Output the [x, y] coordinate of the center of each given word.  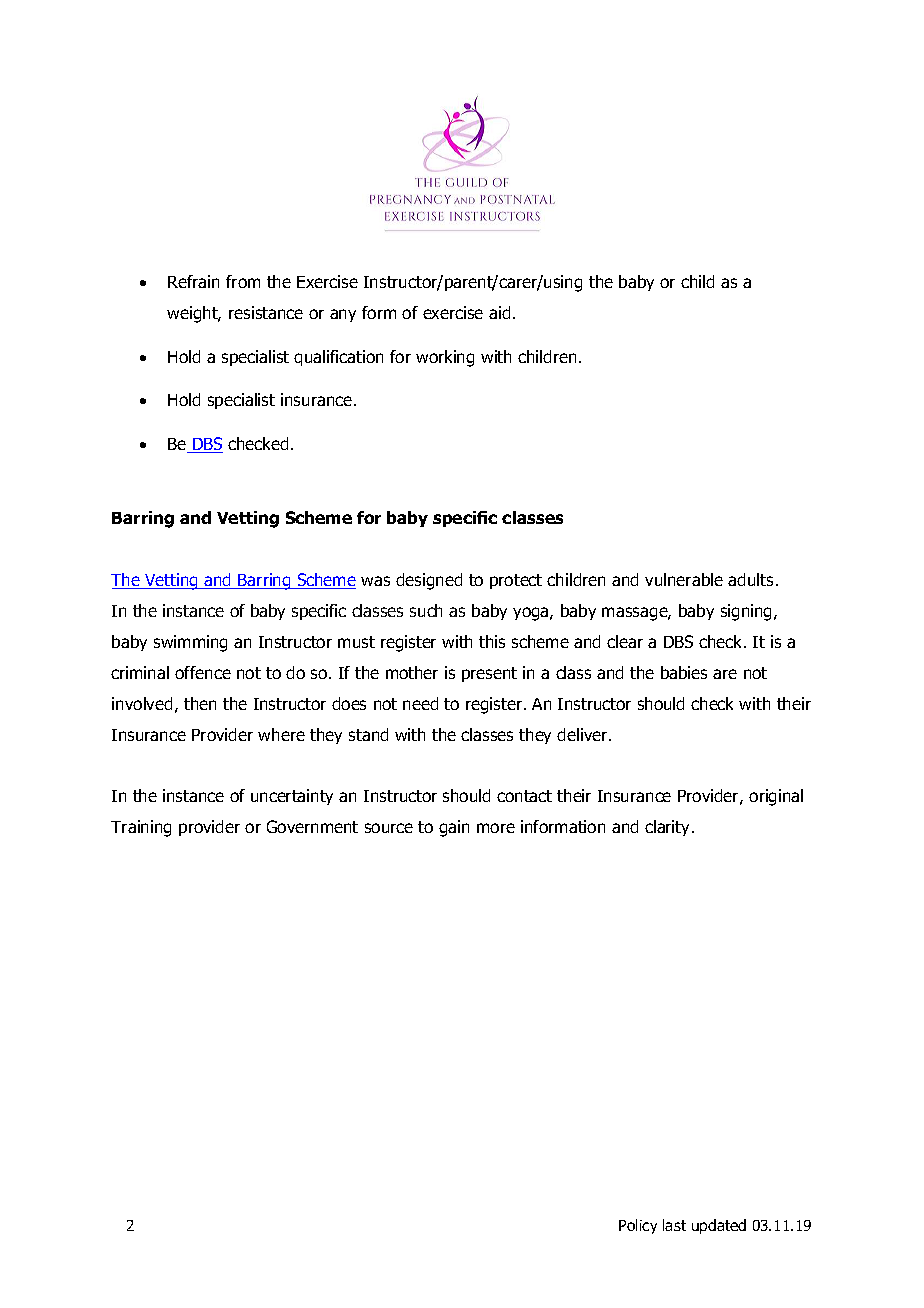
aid [499, 312]
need [420, 703]
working [445, 358]
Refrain [193, 281]
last [674, 1225]
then [200, 703]
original [776, 797]
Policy [638, 1226]
